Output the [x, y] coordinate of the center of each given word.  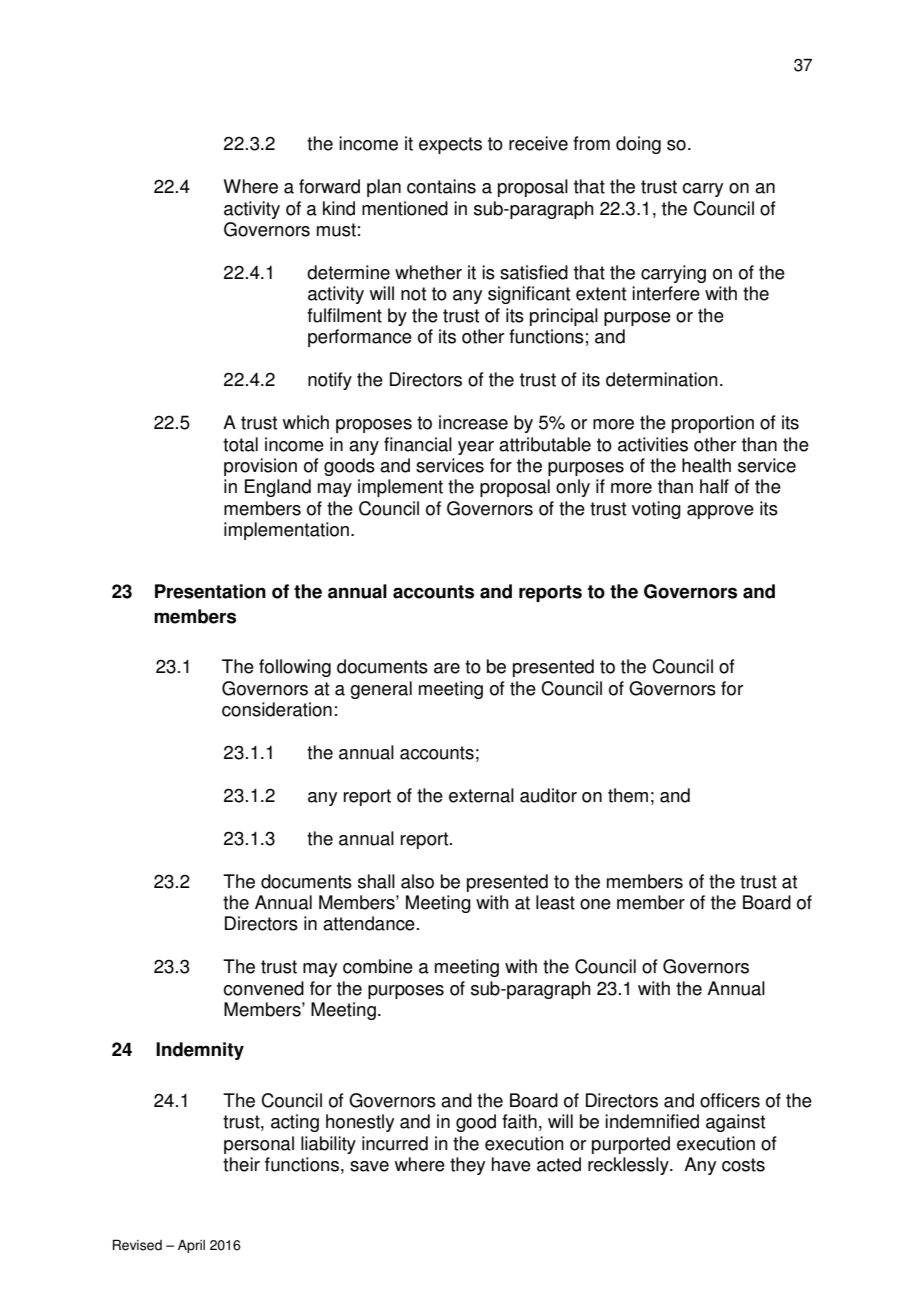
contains [441, 186]
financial [418, 444]
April [191, 1246]
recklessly [629, 1166]
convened [263, 988]
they [467, 1166]
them [628, 795]
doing [638, 145]
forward [329, 186]
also [417, 881]
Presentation [210, 591]
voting [656, 510]
